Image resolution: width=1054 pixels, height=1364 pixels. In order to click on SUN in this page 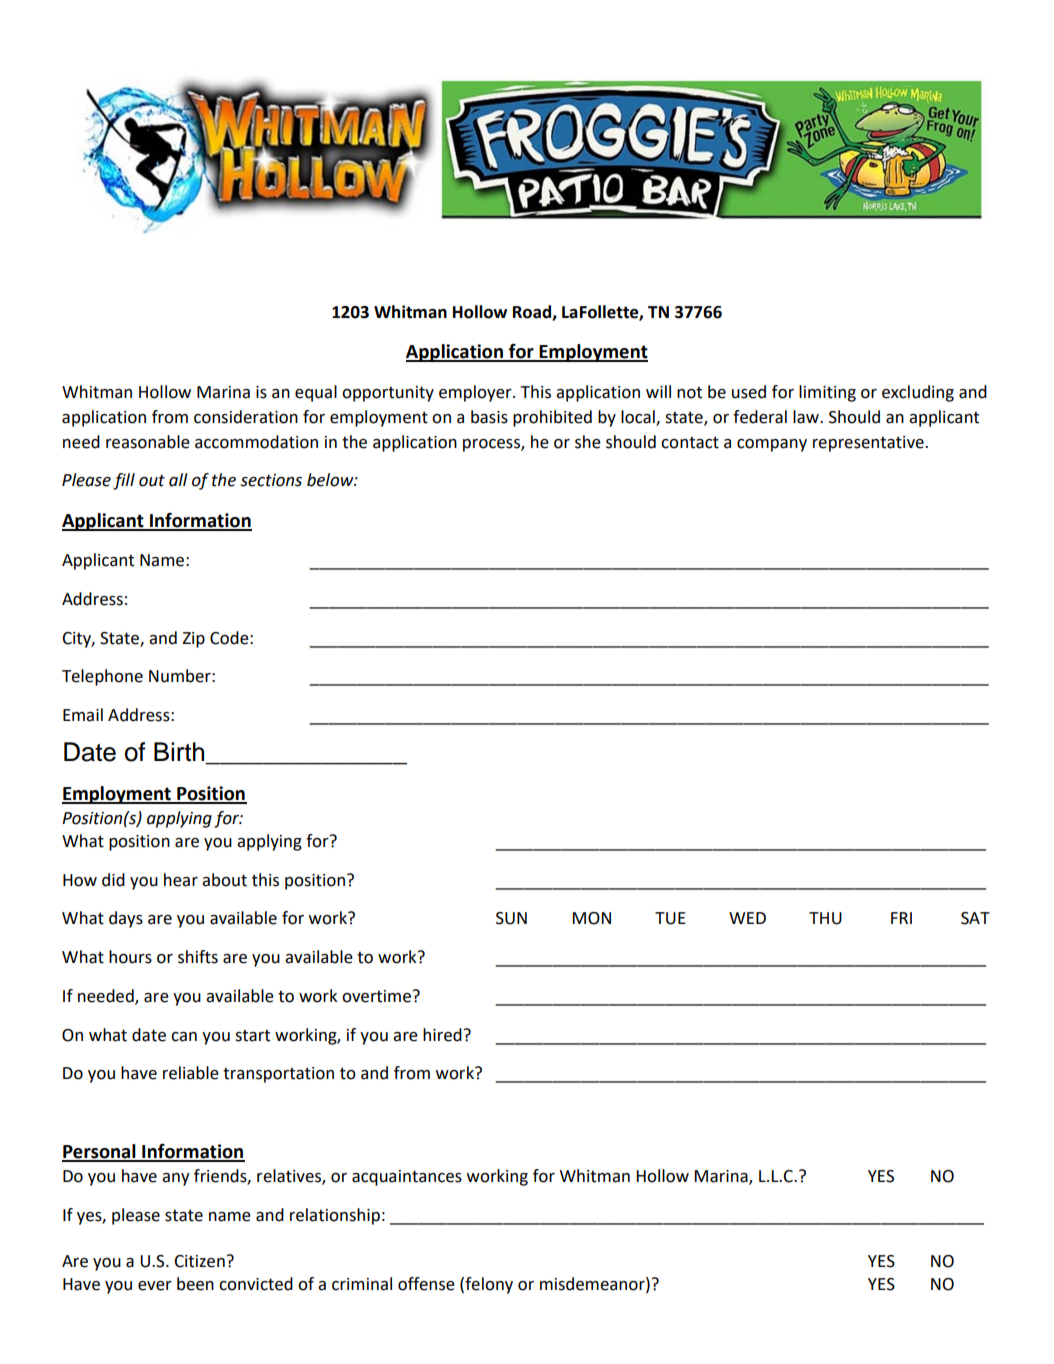, I will do `click(511, 918)`.
